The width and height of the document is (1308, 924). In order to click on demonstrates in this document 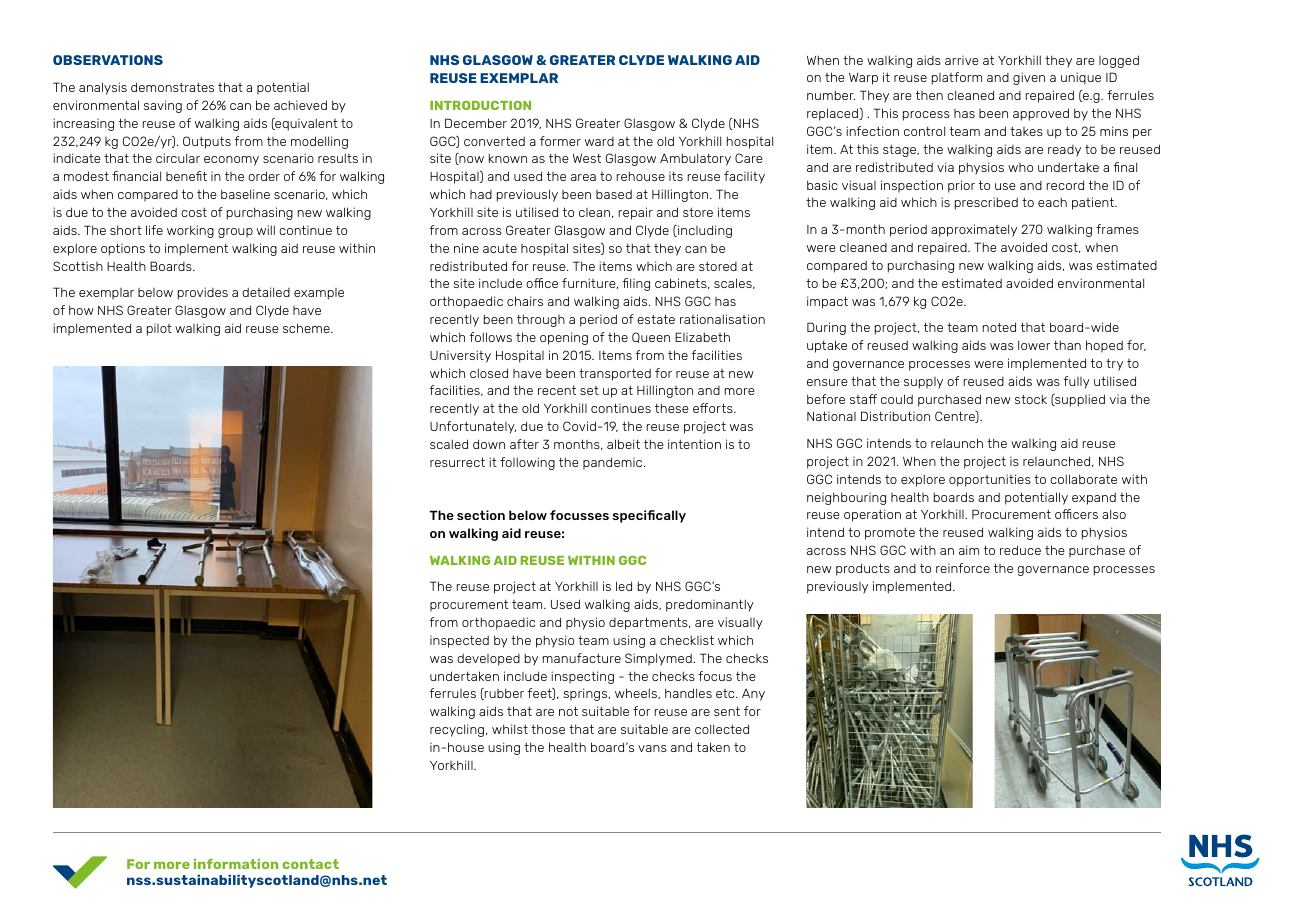, I will do `click(172, 87)`.
